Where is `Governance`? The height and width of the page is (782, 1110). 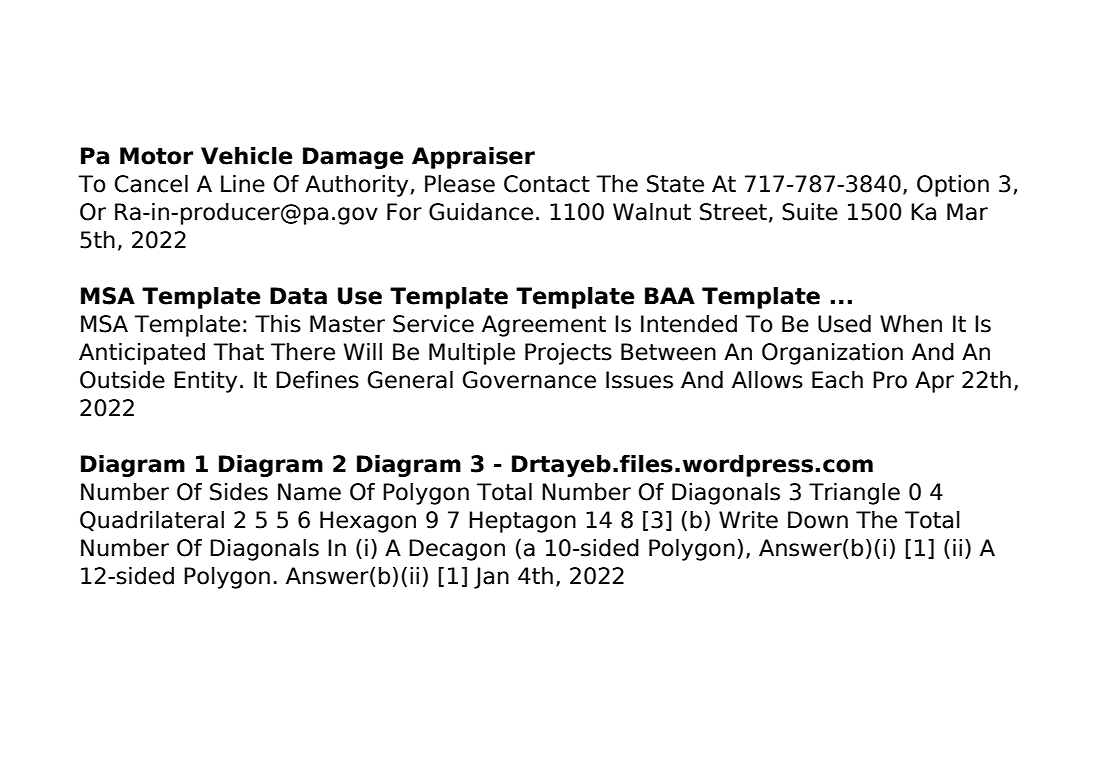 Governance is located at coordinates (529, 380).
